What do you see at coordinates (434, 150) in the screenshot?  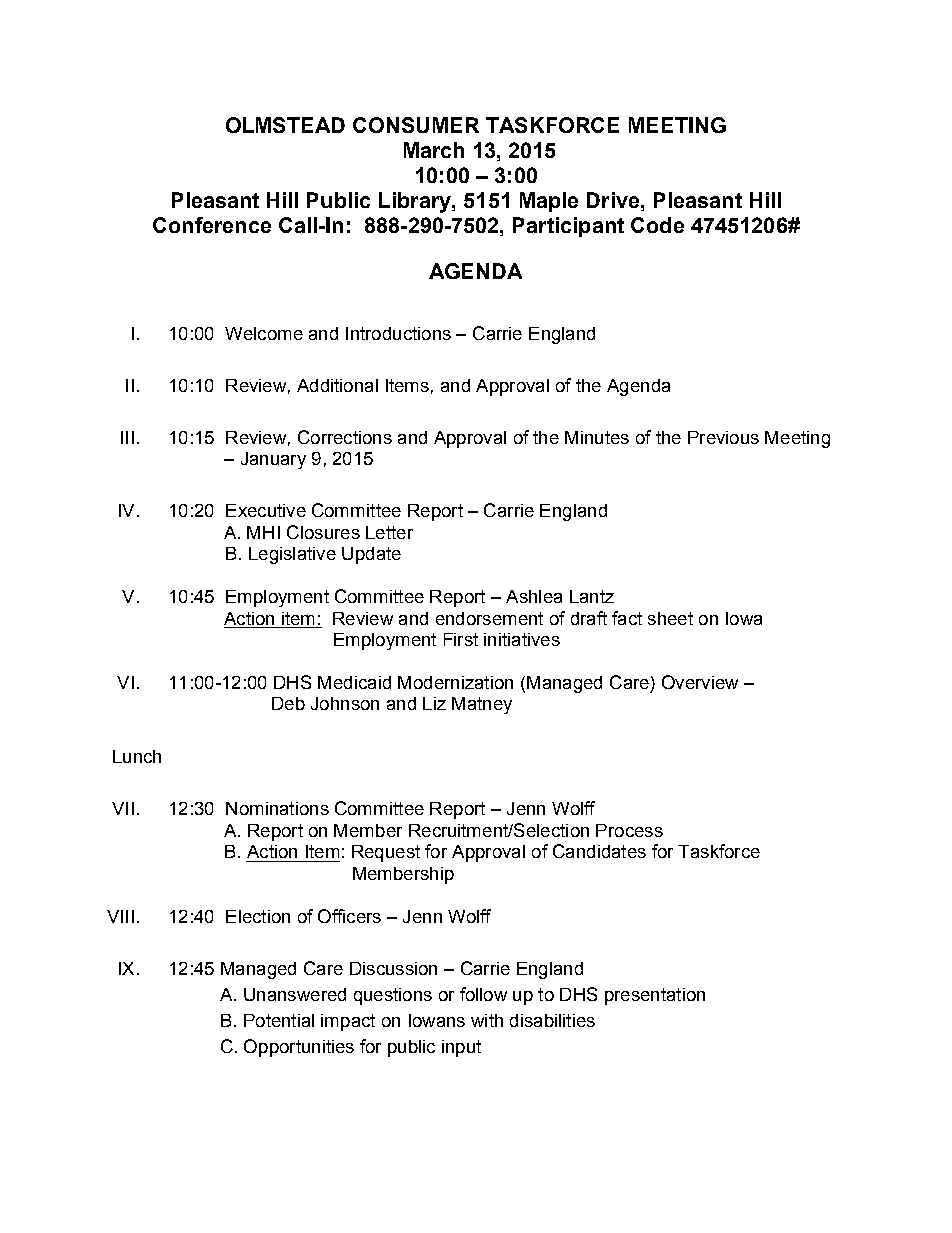 I see `March` at bounding box center [434, 150].
